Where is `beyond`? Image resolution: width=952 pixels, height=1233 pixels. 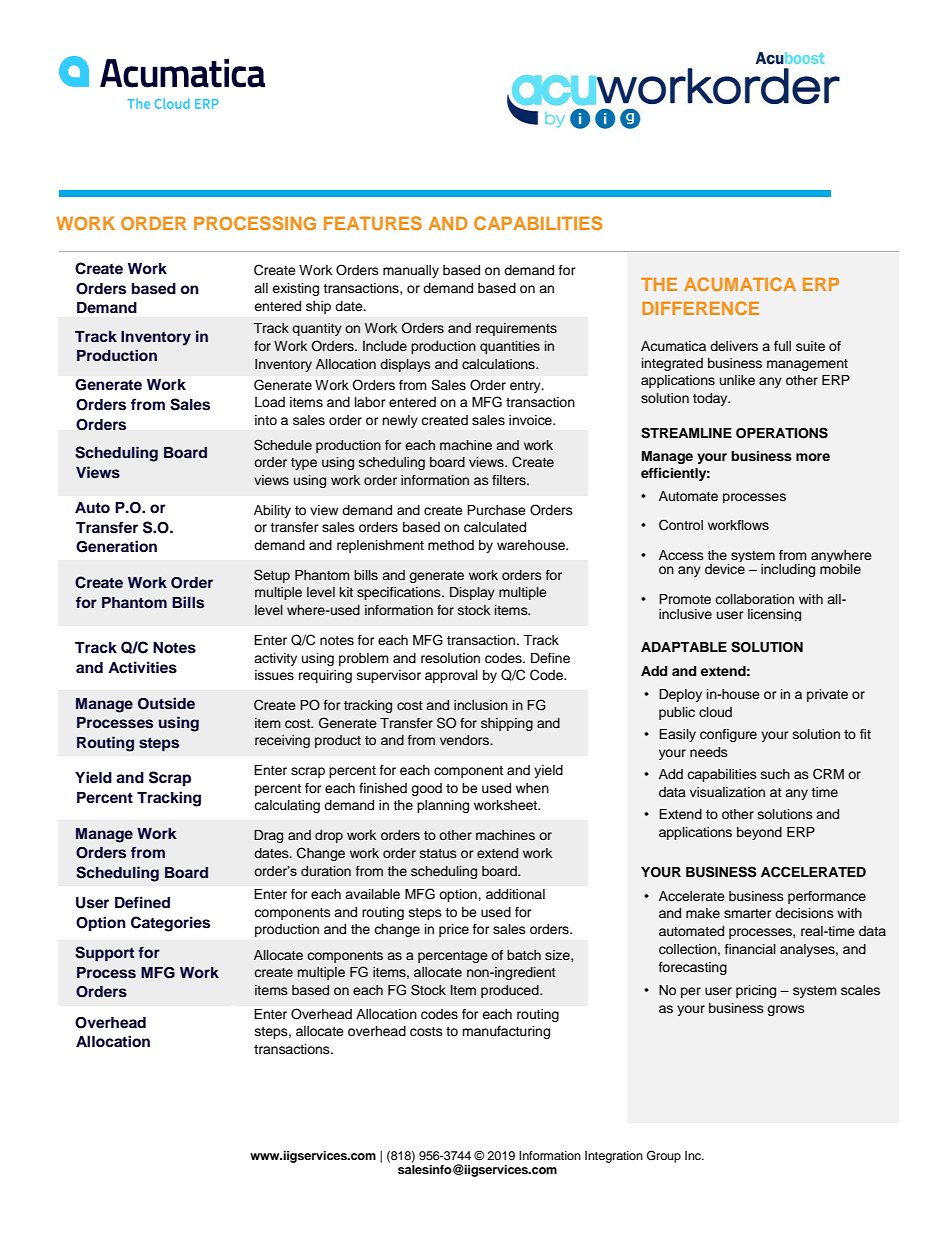 beyond is located at coordinates (759, 833).
